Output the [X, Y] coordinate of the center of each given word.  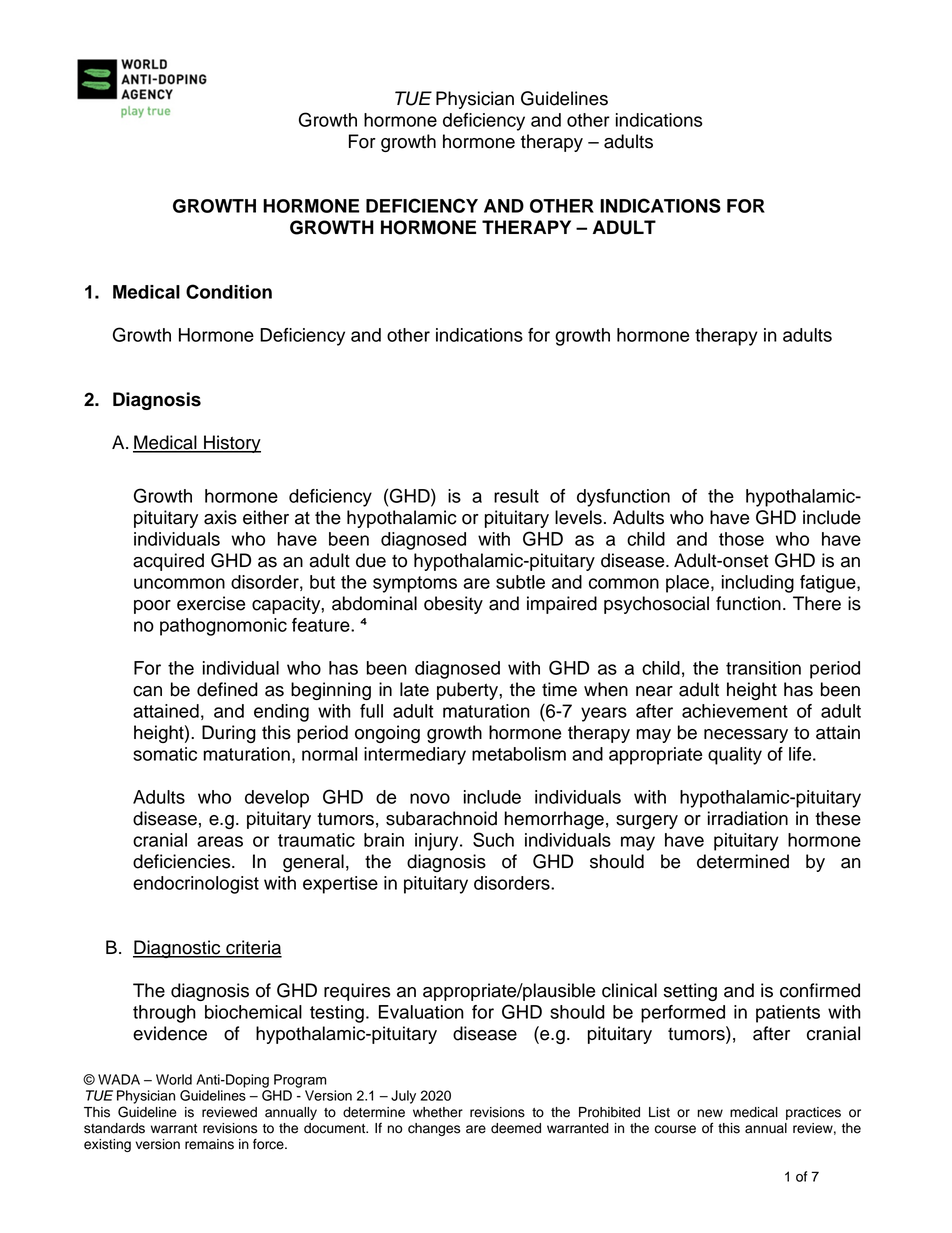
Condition [229, 291]
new [710, 1113]
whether [438, 1112]
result [516, 496]
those [741, 539]
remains [209, 1144]
